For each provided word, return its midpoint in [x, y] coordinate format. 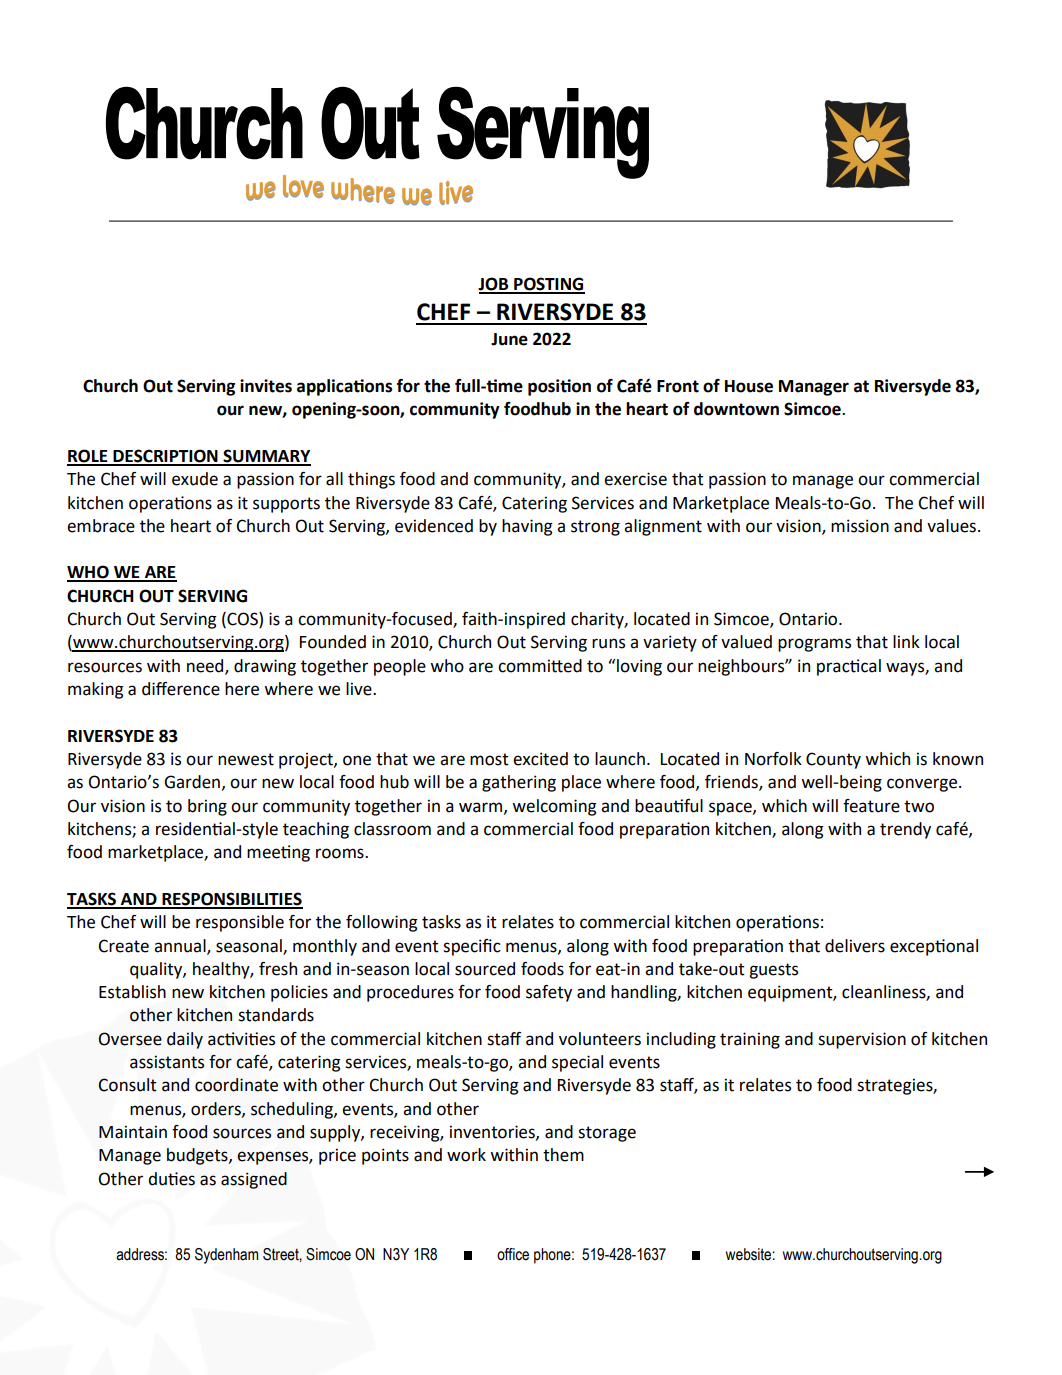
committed [540, 666]
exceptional [934, 947]
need [206, 666]
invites [266, 386]
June [509, 339]
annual [181, 946]
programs [814, 645]
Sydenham [226, 1256]
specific [472, 947]
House [749, 386]
